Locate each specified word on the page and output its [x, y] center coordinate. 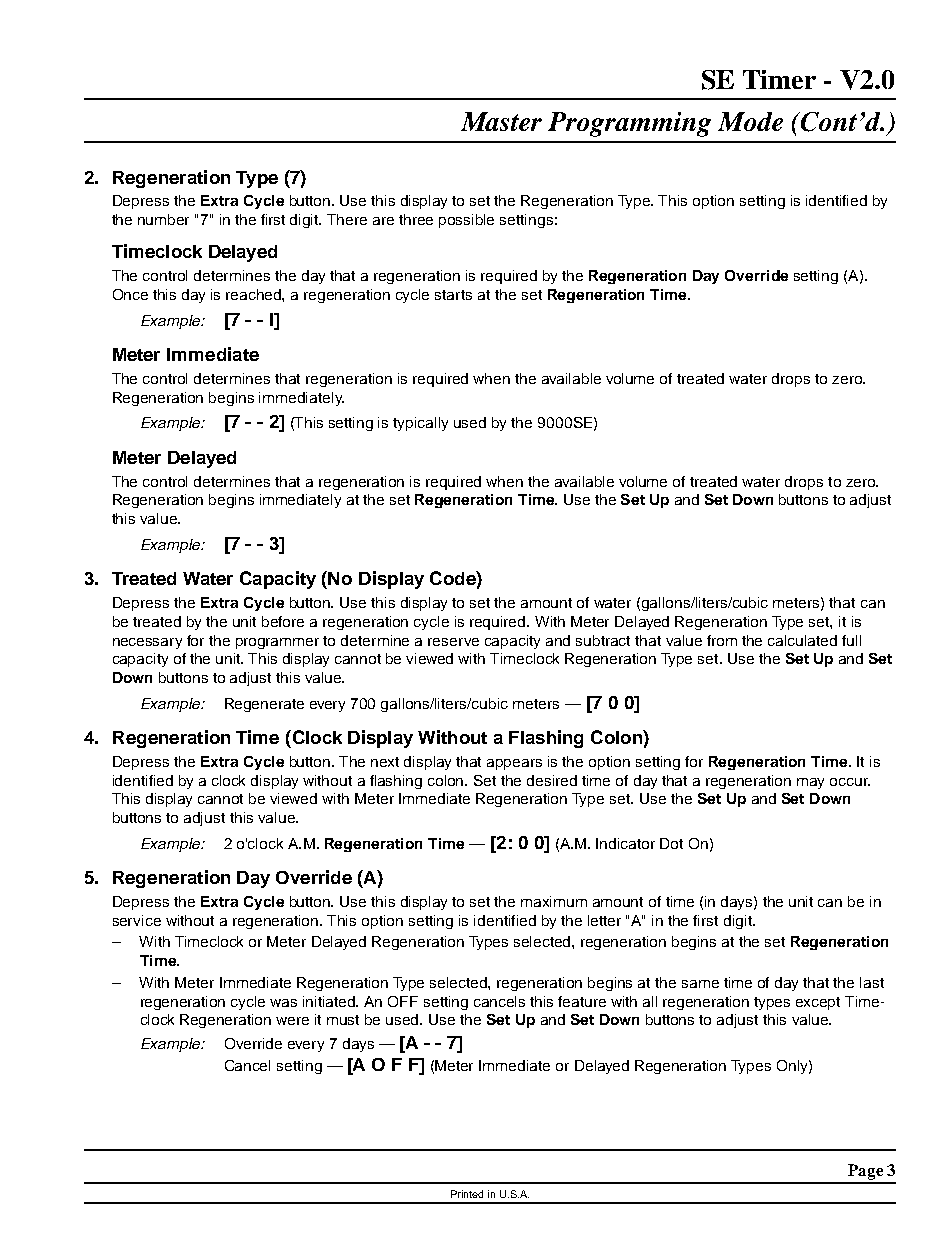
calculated [802, 640]
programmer [277, 643]
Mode [750, 121]
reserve [453, 642]
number [163, 219]
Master [501, 121]
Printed [467, 1194]
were [292, 1021]
